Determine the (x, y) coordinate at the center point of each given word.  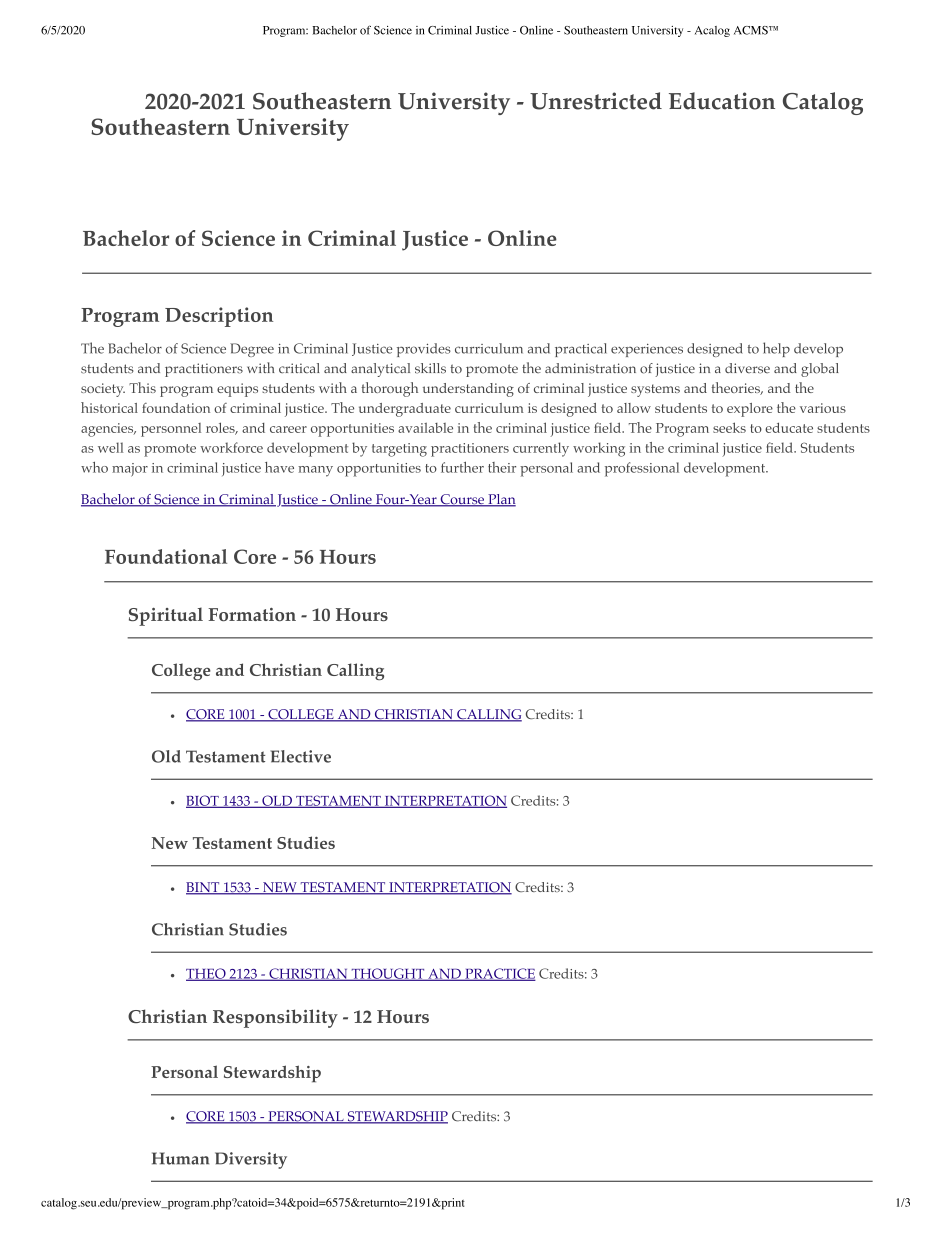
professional (642, 469)
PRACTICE (499, 974)
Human (180, 1158)
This (142, 387)
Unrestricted (596, 101)
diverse (747, 368)
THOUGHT (388, 974)
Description (219, 317)
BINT (204, 888)
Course (462, 500)
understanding (468, 390)
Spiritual (166, 616)
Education (722, 101)
